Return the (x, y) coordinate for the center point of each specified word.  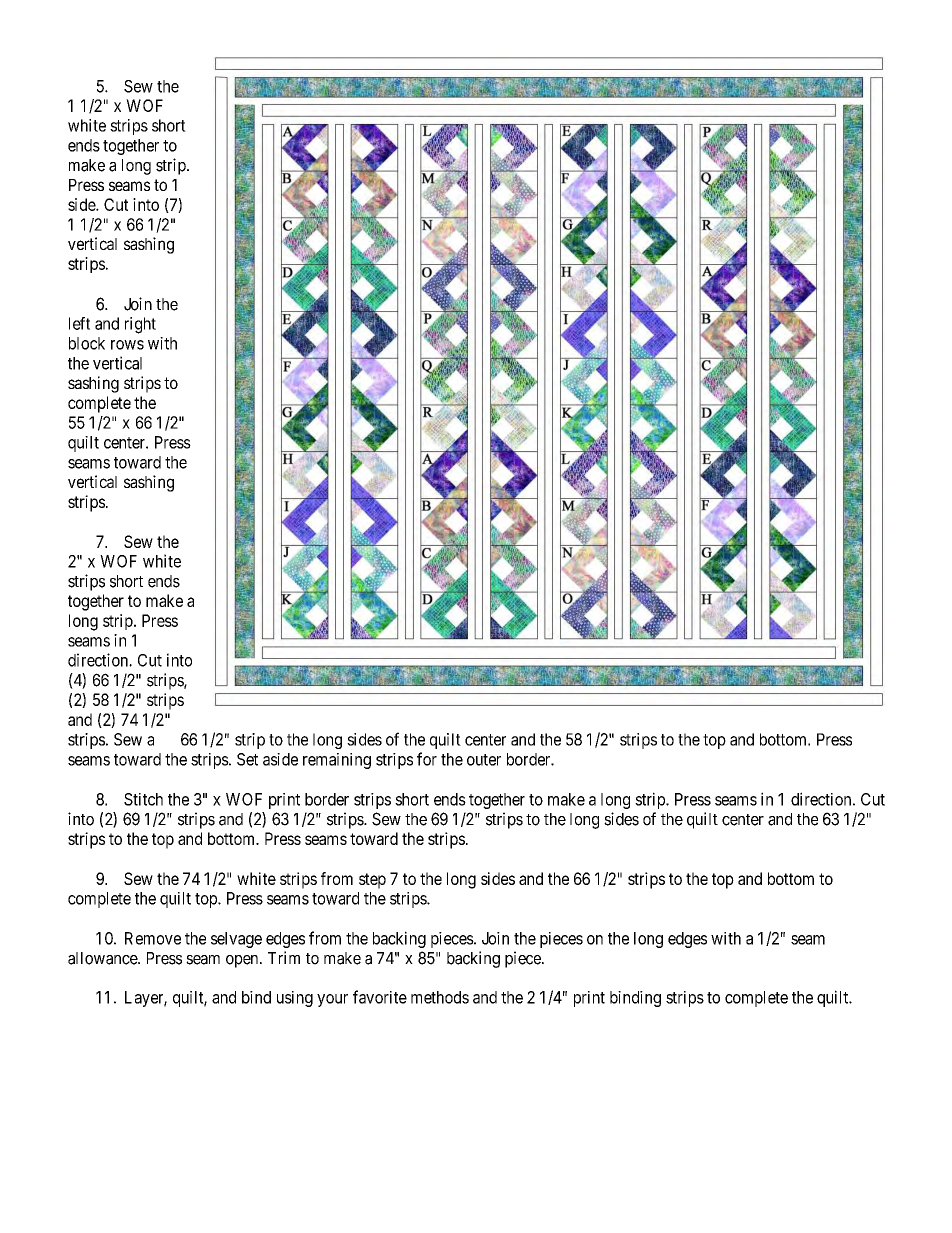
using (295, 999)
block (87, 343)
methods (440, 997)
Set (247, 759)
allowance (103, 958)
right (140, 325)
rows (127, 345)
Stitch (143, 799)
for (427, 759)
